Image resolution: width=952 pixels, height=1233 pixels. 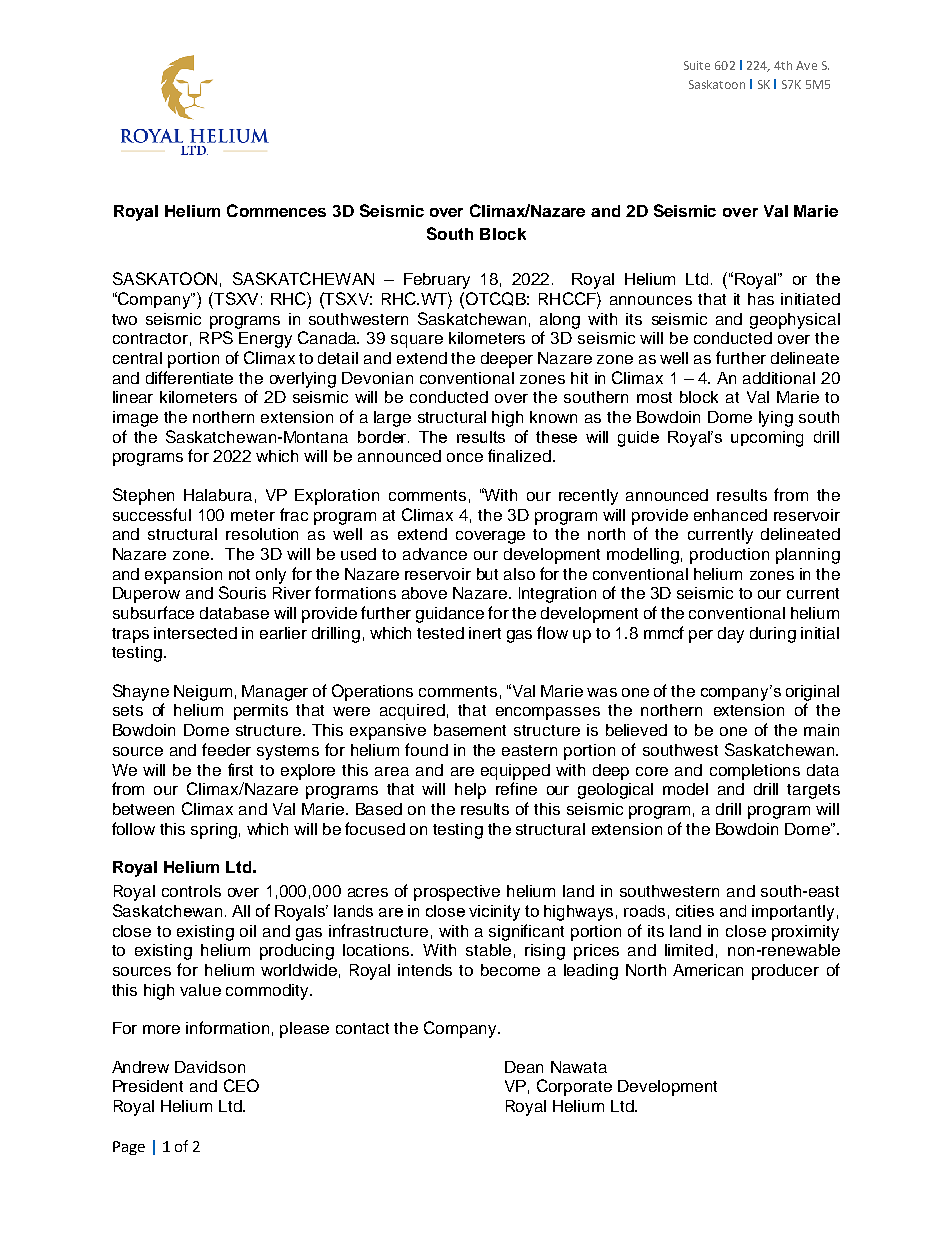 What do you see at coordinates (195, 633) in the screenshot?
I see `intersected` at bounding box center [195, 633].
